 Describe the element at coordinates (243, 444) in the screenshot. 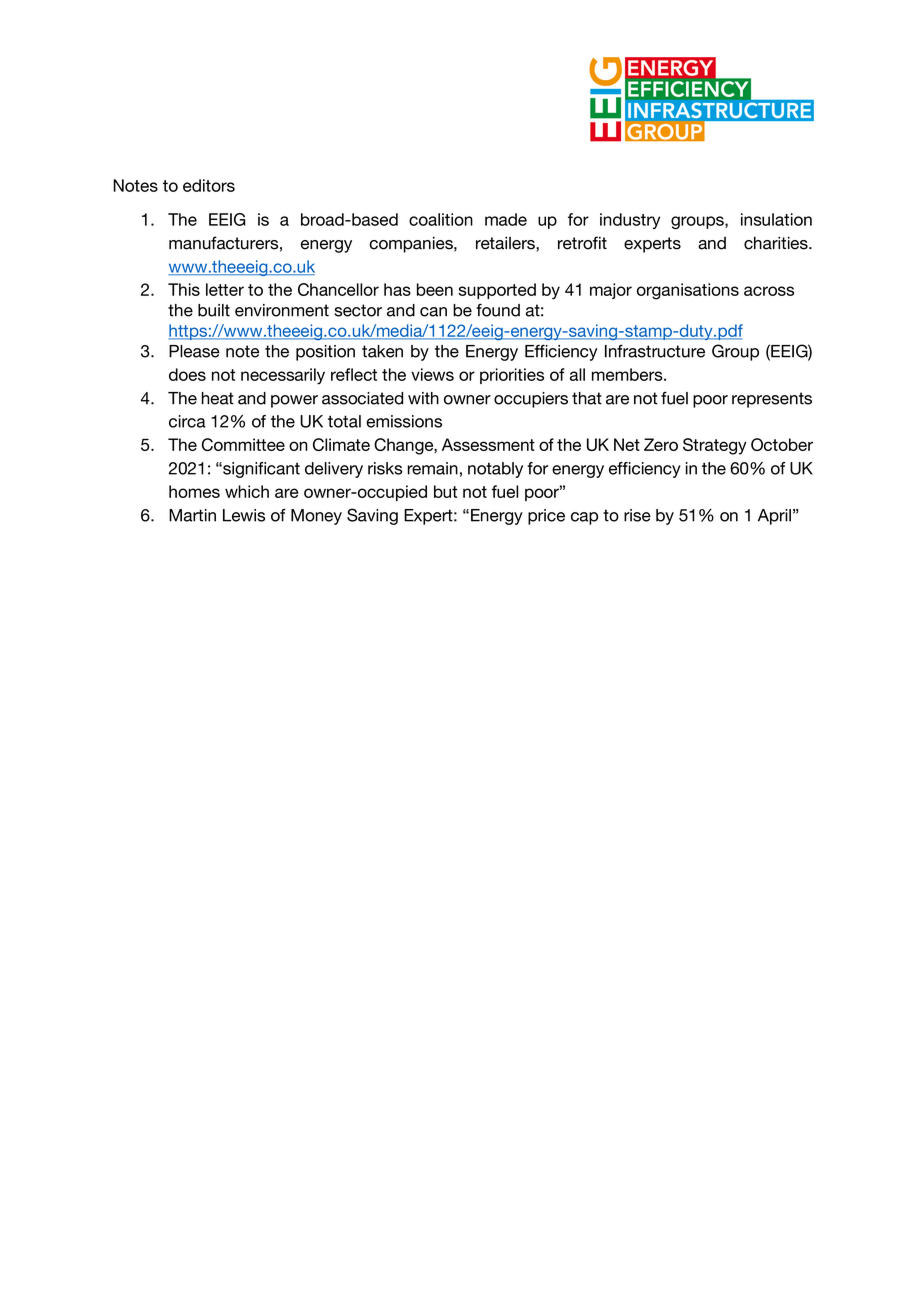

I see `Committee` at that location.
